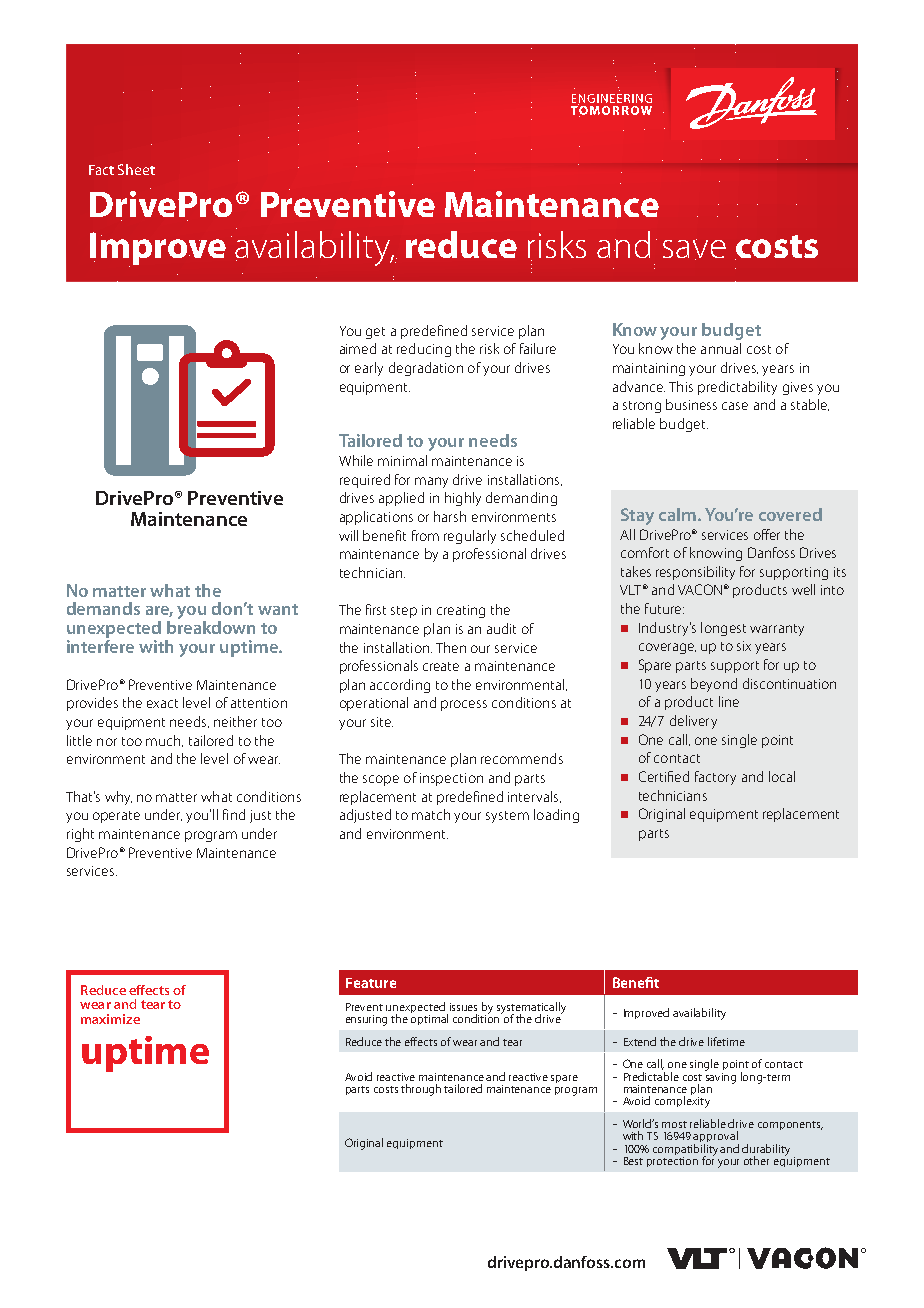 The image size is (924, 1308). Describe the element at coordinates (402, 460) in the screenshot. I see `minimal` at that location.
